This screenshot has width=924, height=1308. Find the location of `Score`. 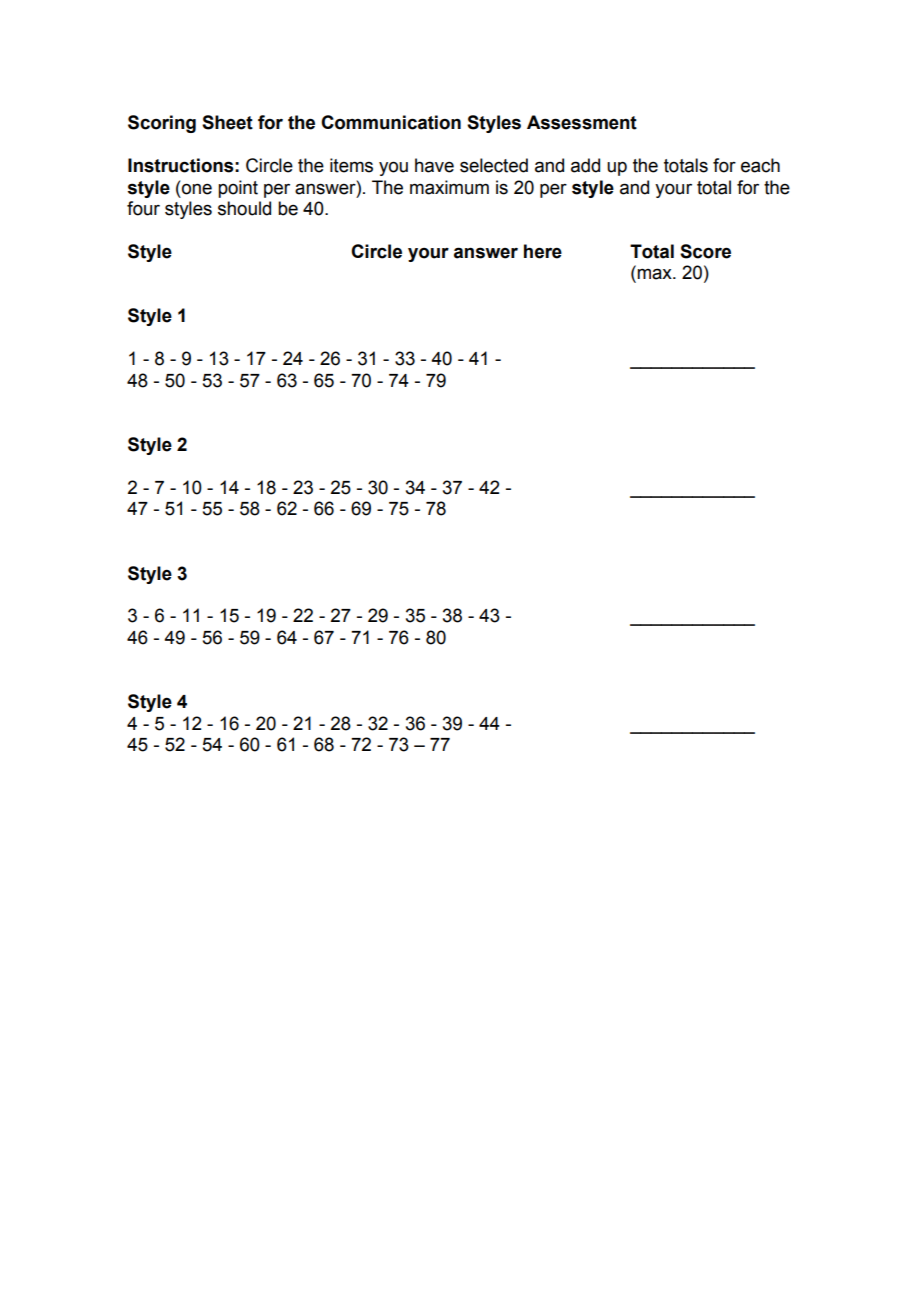

Score is located at coordinates (705, 251).
